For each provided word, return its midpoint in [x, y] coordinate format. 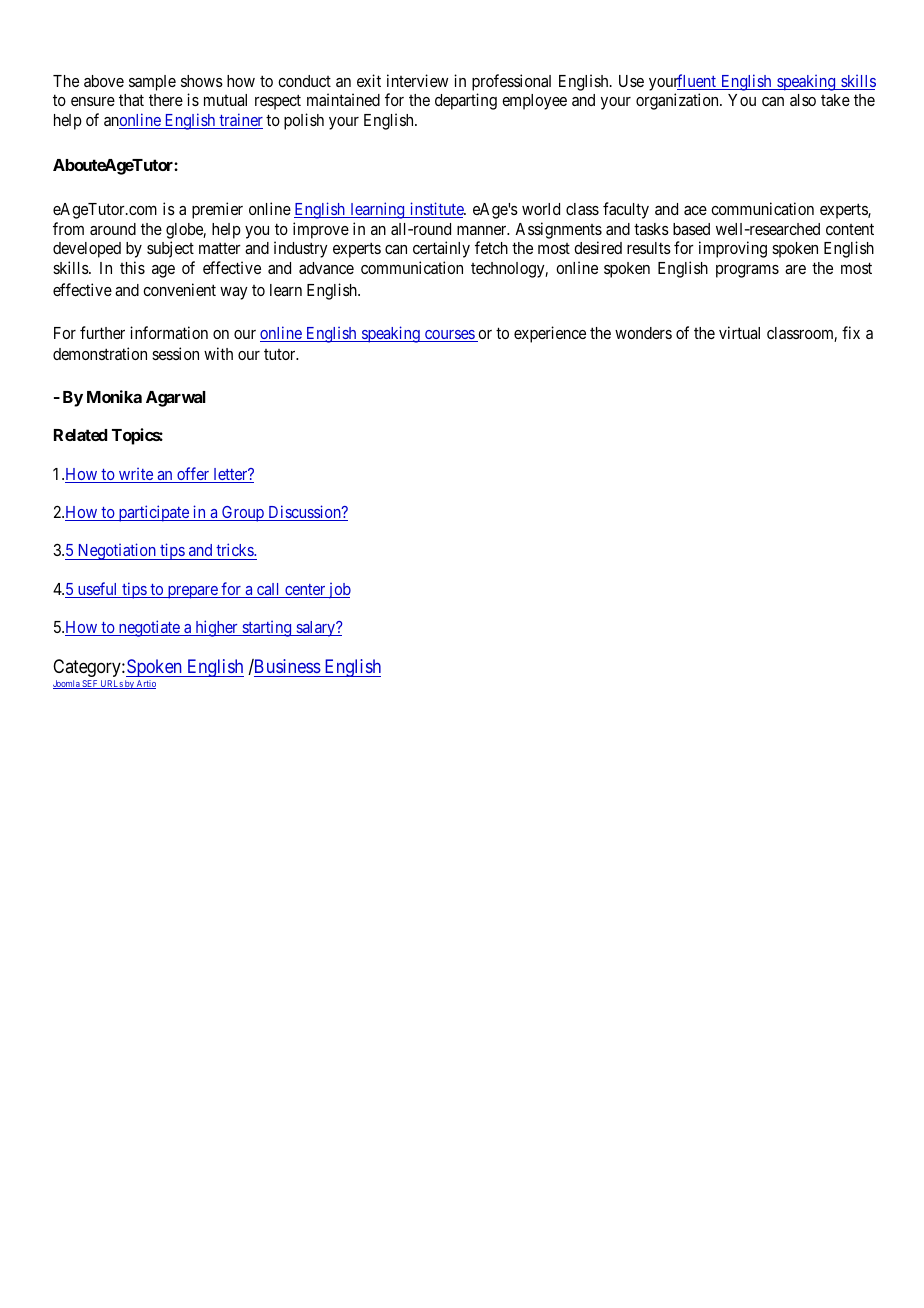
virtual [739, 332]
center [305, 591]
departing [466, 101]
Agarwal [176, 399]
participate [153, 513]
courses [449, 336]
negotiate [149, 628]
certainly [441, 249]
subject [170, 249]
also [803, 100]
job [338, 591]
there [166, 100]
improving [733, 249]
